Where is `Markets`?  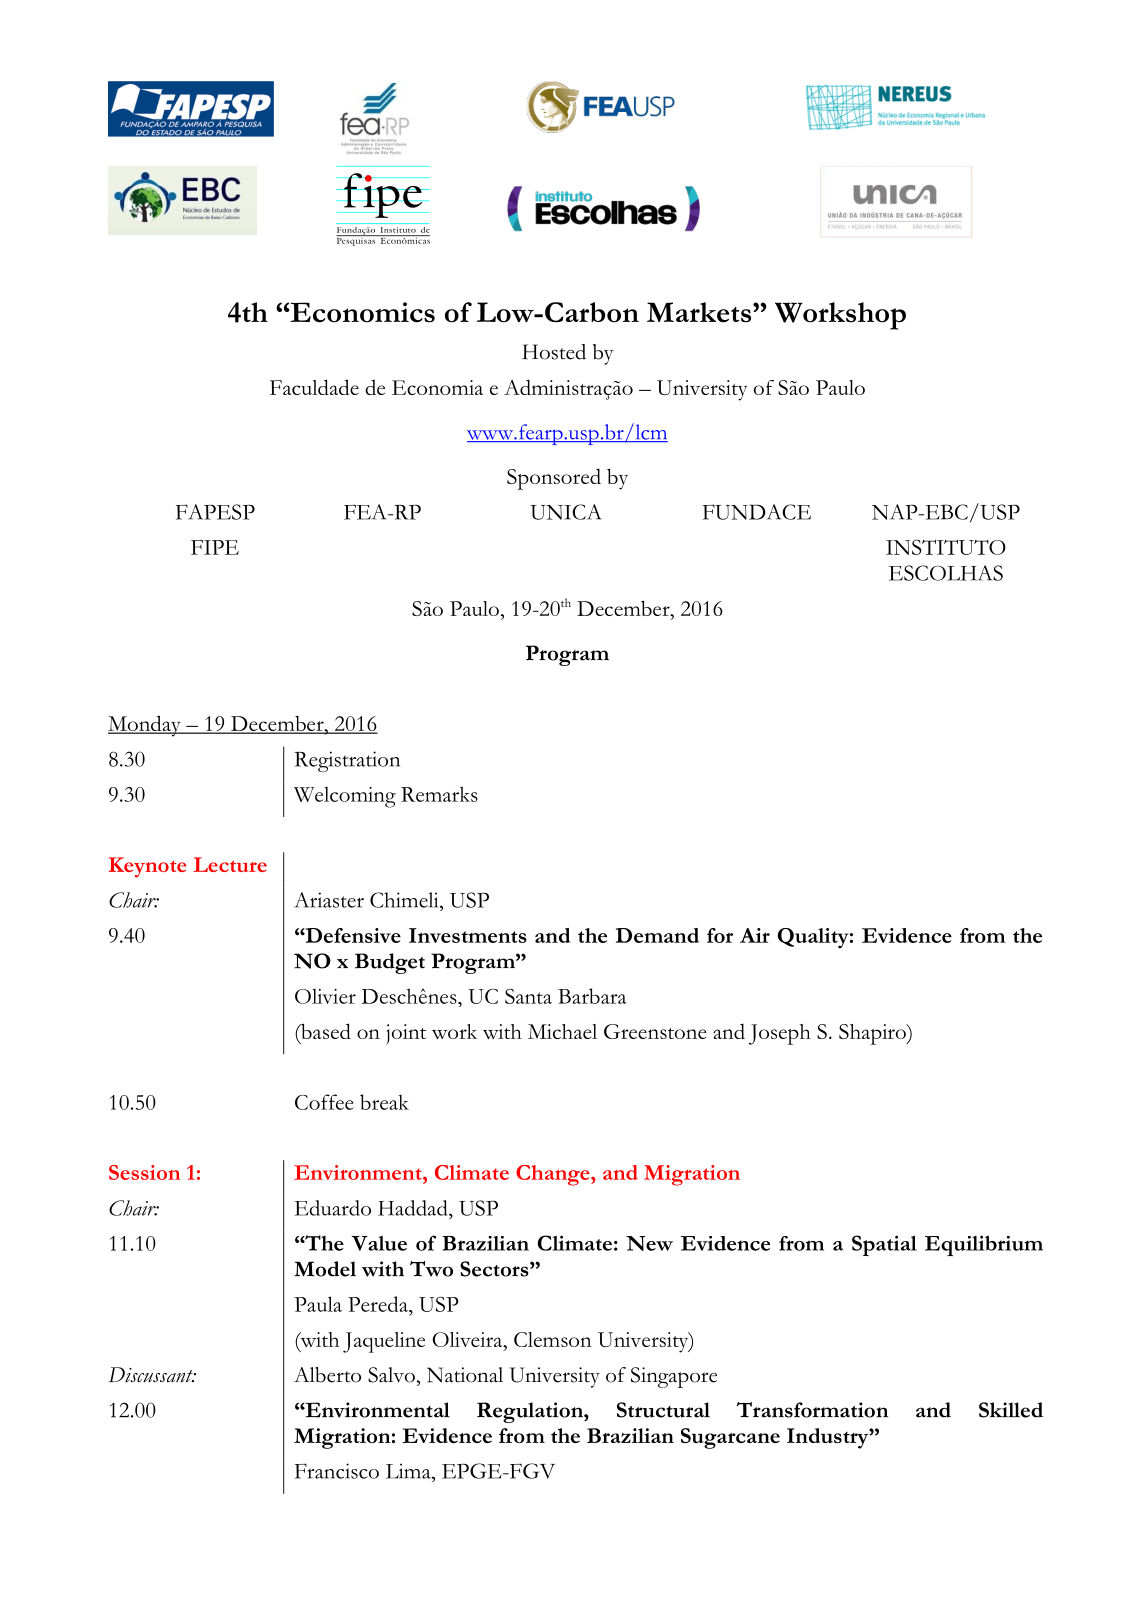
Markets is located at coordinates (700, 312).
